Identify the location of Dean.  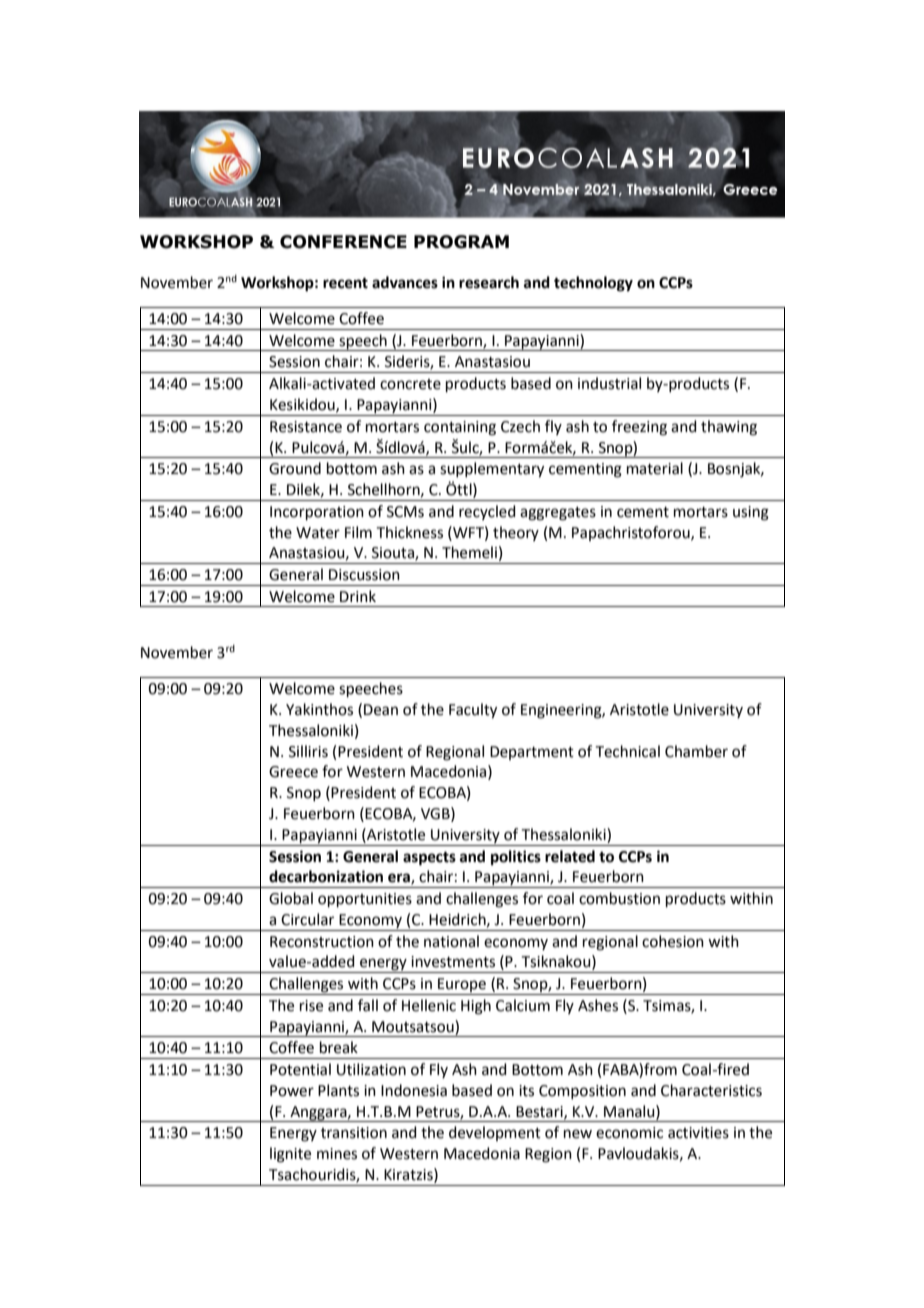
(381, 710).
